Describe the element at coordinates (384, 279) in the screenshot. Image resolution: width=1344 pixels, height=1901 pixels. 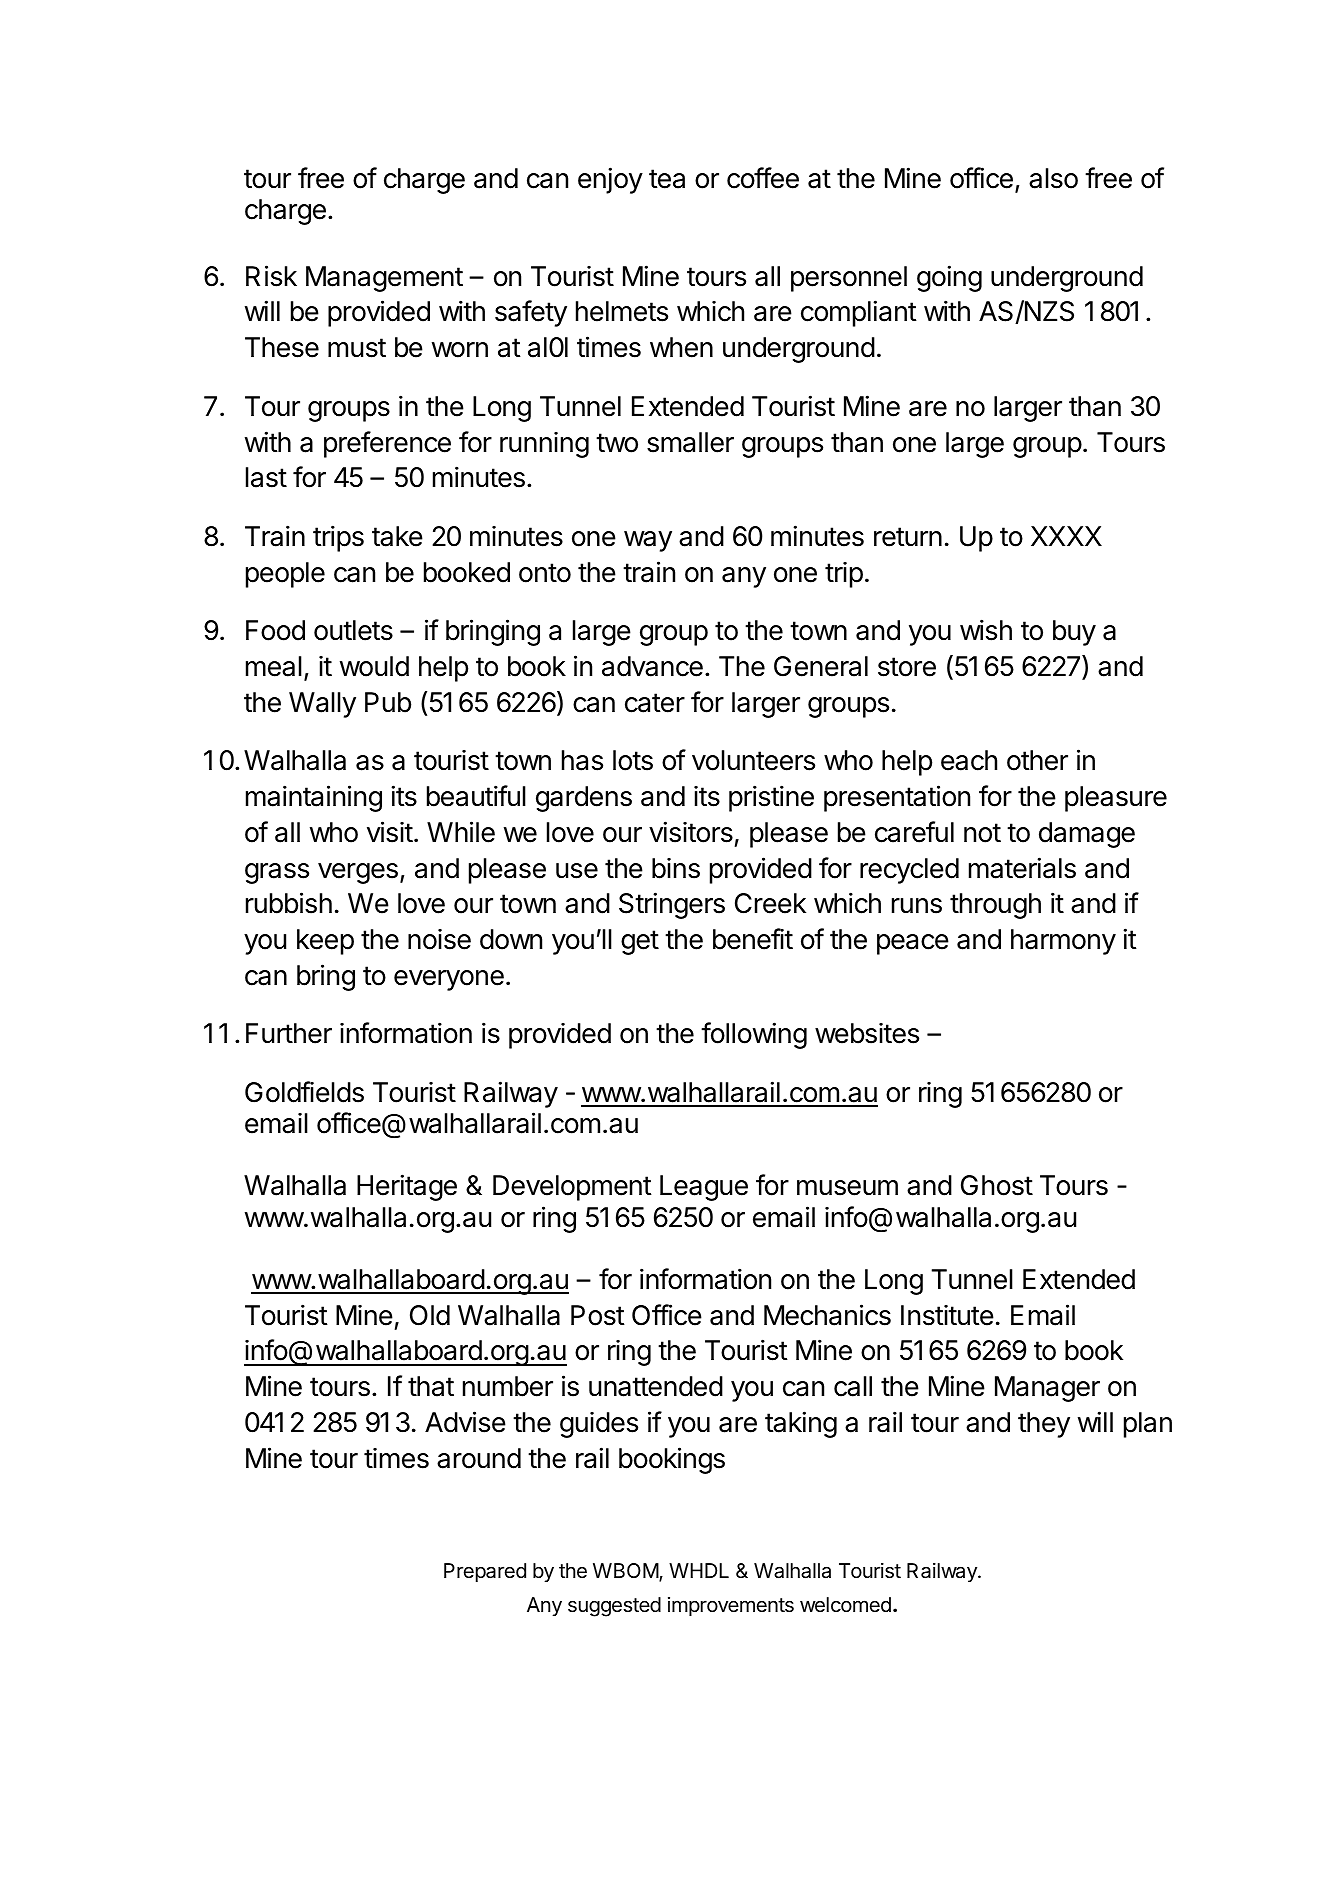
I see `Management` at that location.
